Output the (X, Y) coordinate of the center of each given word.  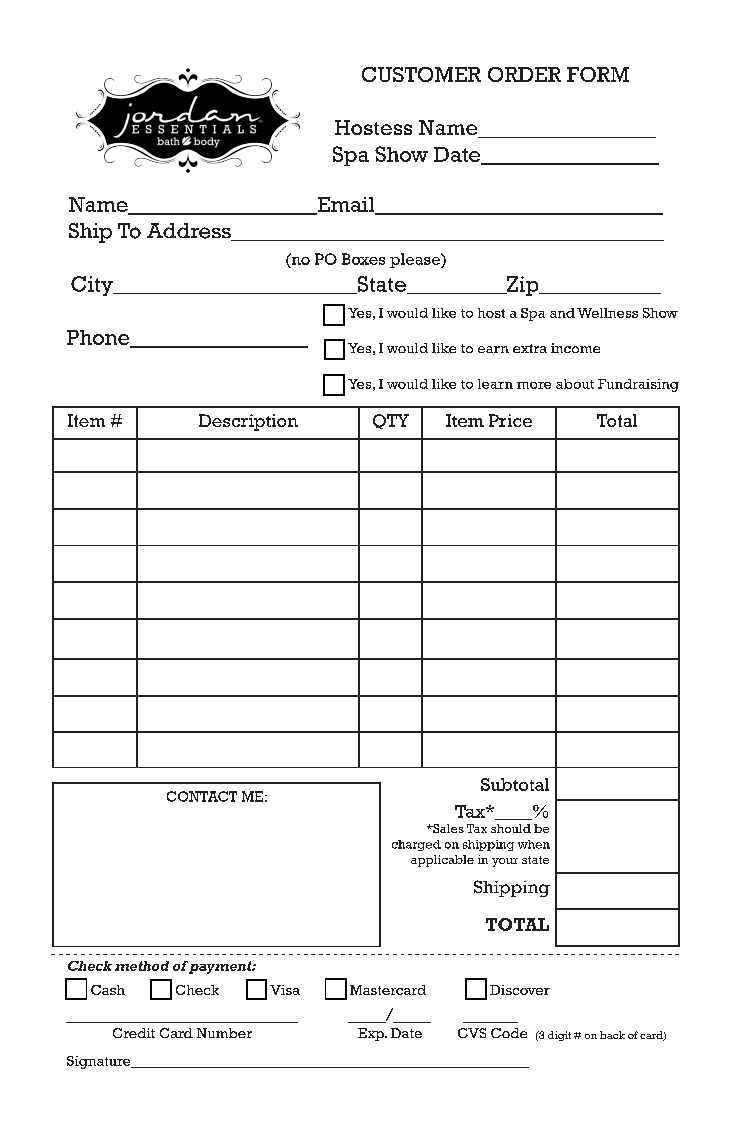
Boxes (363, 259)
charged (416, 845)
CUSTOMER (421, 74)
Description (248, 422)
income (575, 348)
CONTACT (202, 796)
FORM (598, 74)
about (575, 384)
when (534, 844)
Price (510, 420)
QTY (391, 421)
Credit (134, 1033)
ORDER (524, 74)
